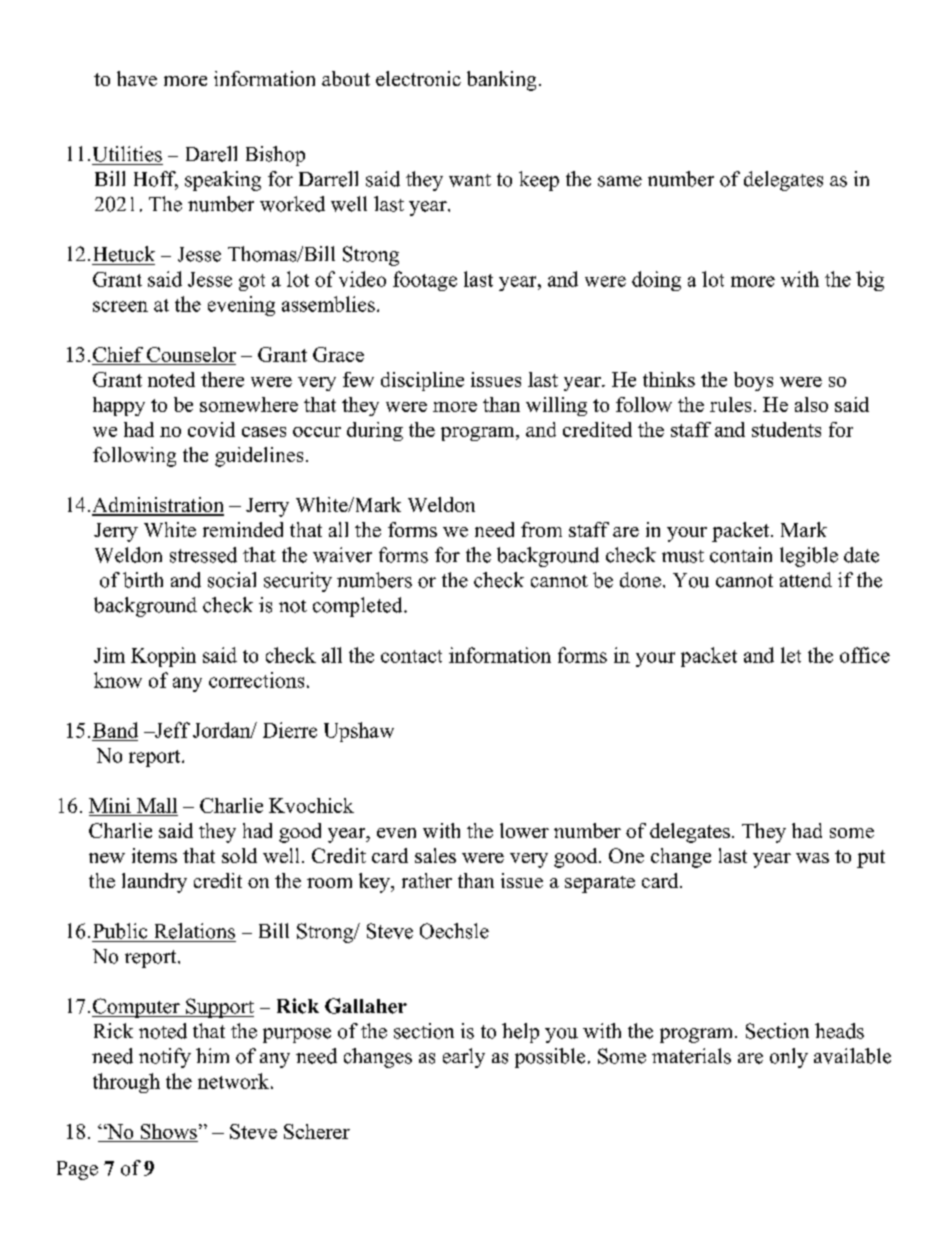 The image size is (952, 1233). What do you see at coordinates (501, 81) in the page?
I see `banking` at bounding box center [501, 81].
